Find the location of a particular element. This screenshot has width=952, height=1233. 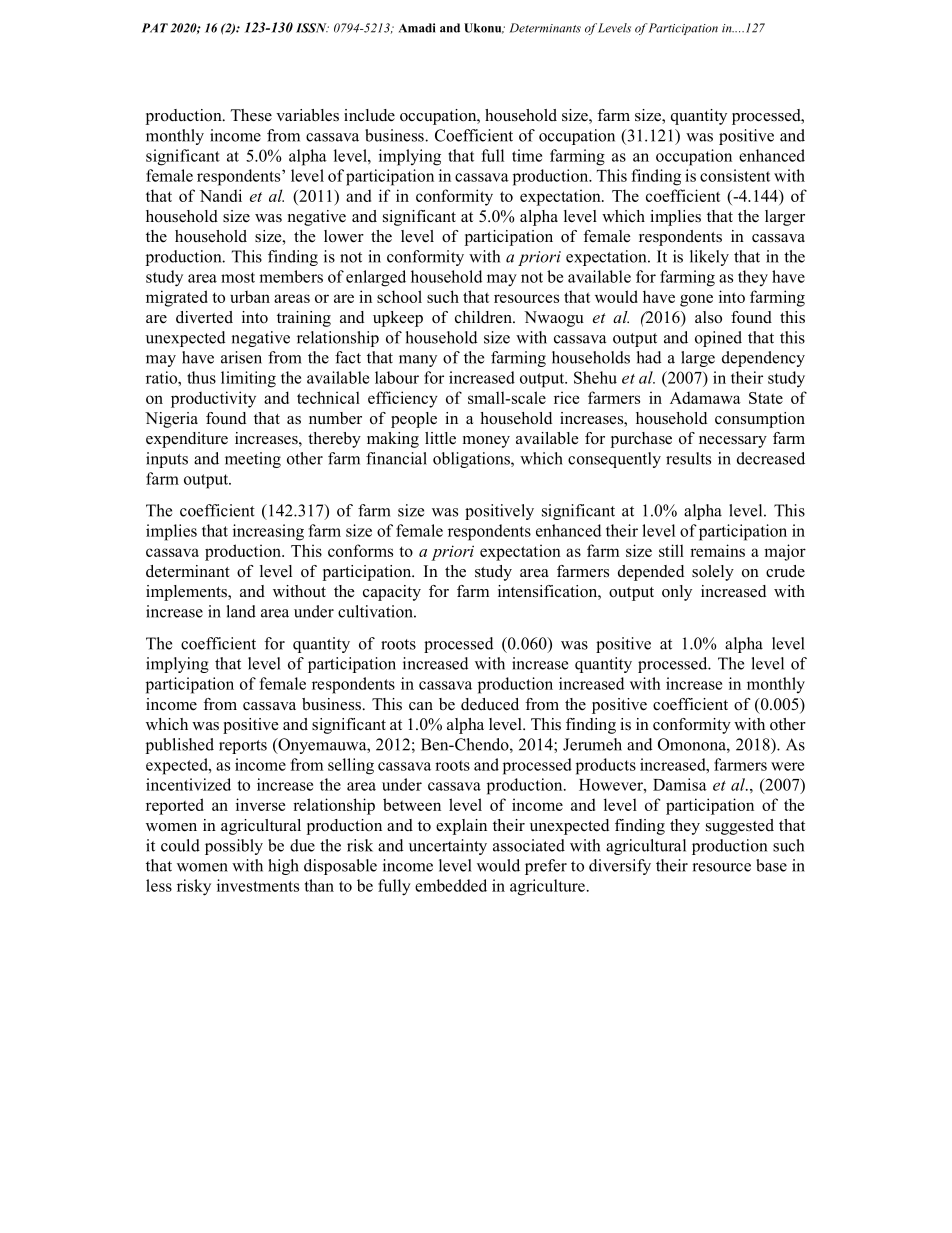

ISSN is located at coordinates (312, 28).
